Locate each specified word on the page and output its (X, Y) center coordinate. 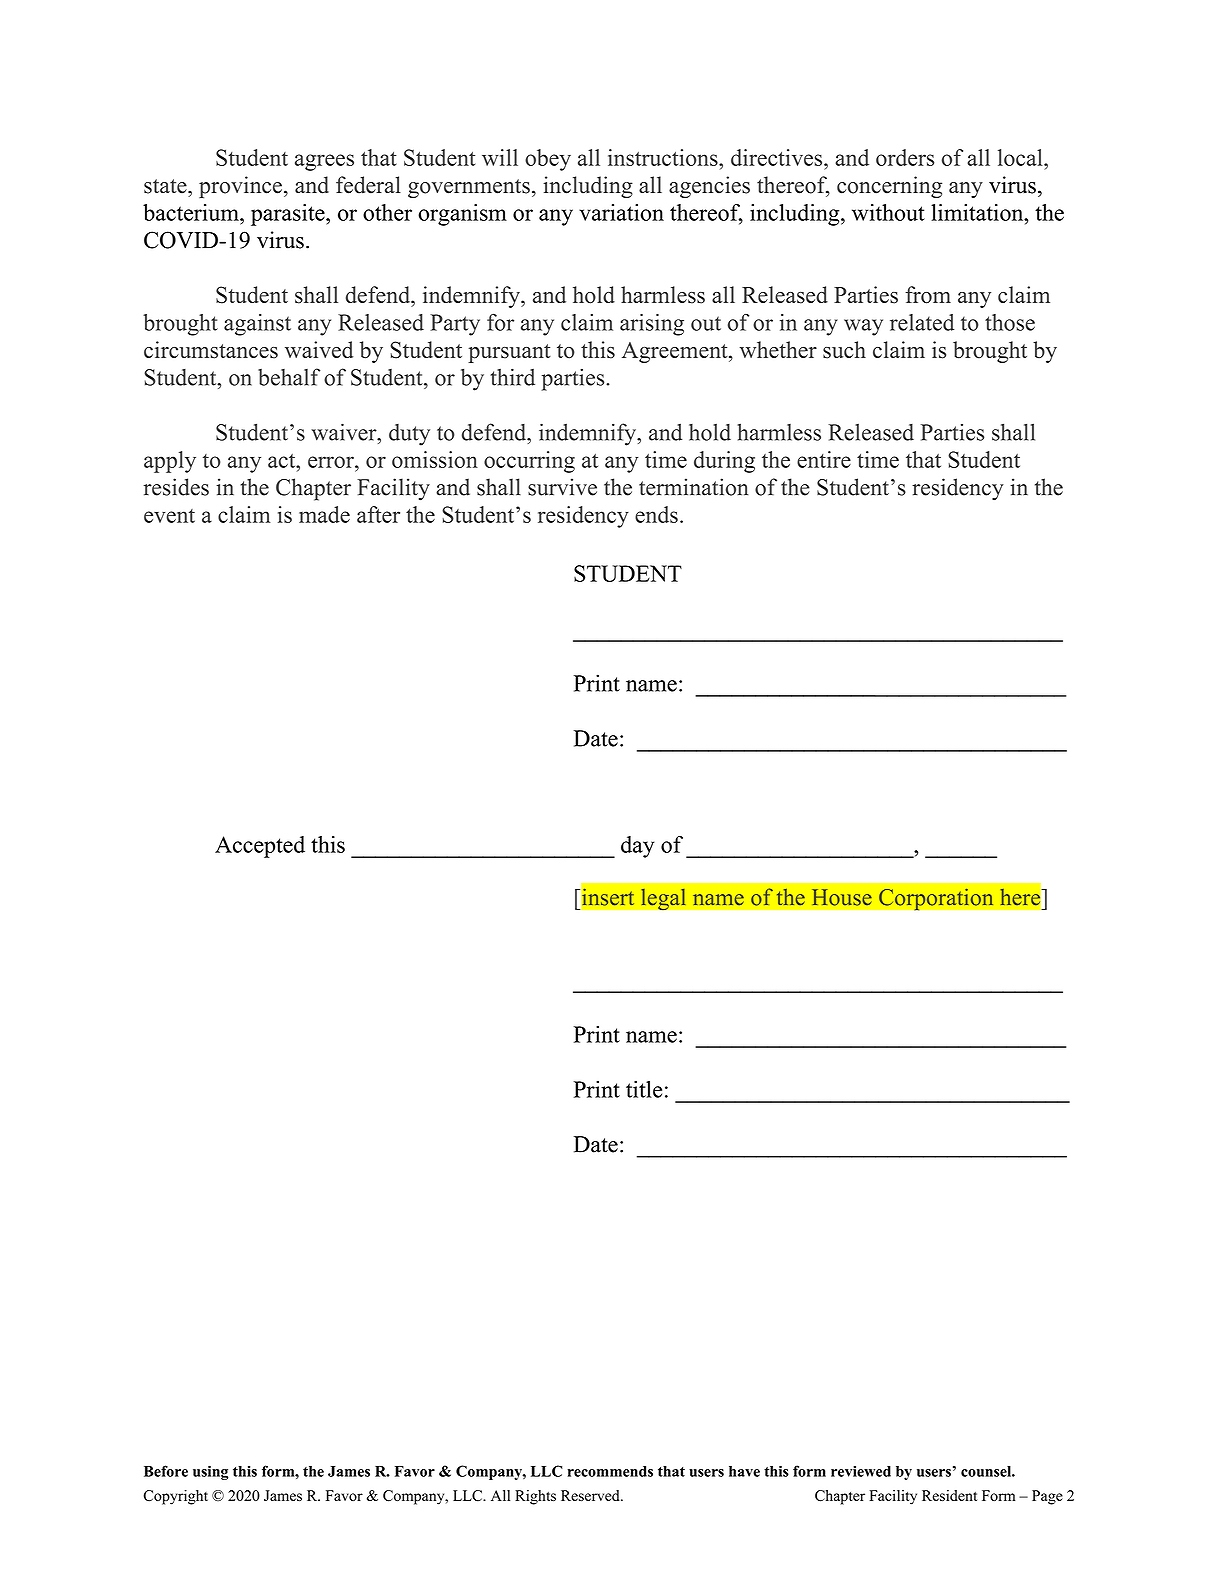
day (637, 847)
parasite (289, 215)
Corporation (936, 899)
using (210, 1472)
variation (621, 212)
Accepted (260, 847)
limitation (978, 212)
